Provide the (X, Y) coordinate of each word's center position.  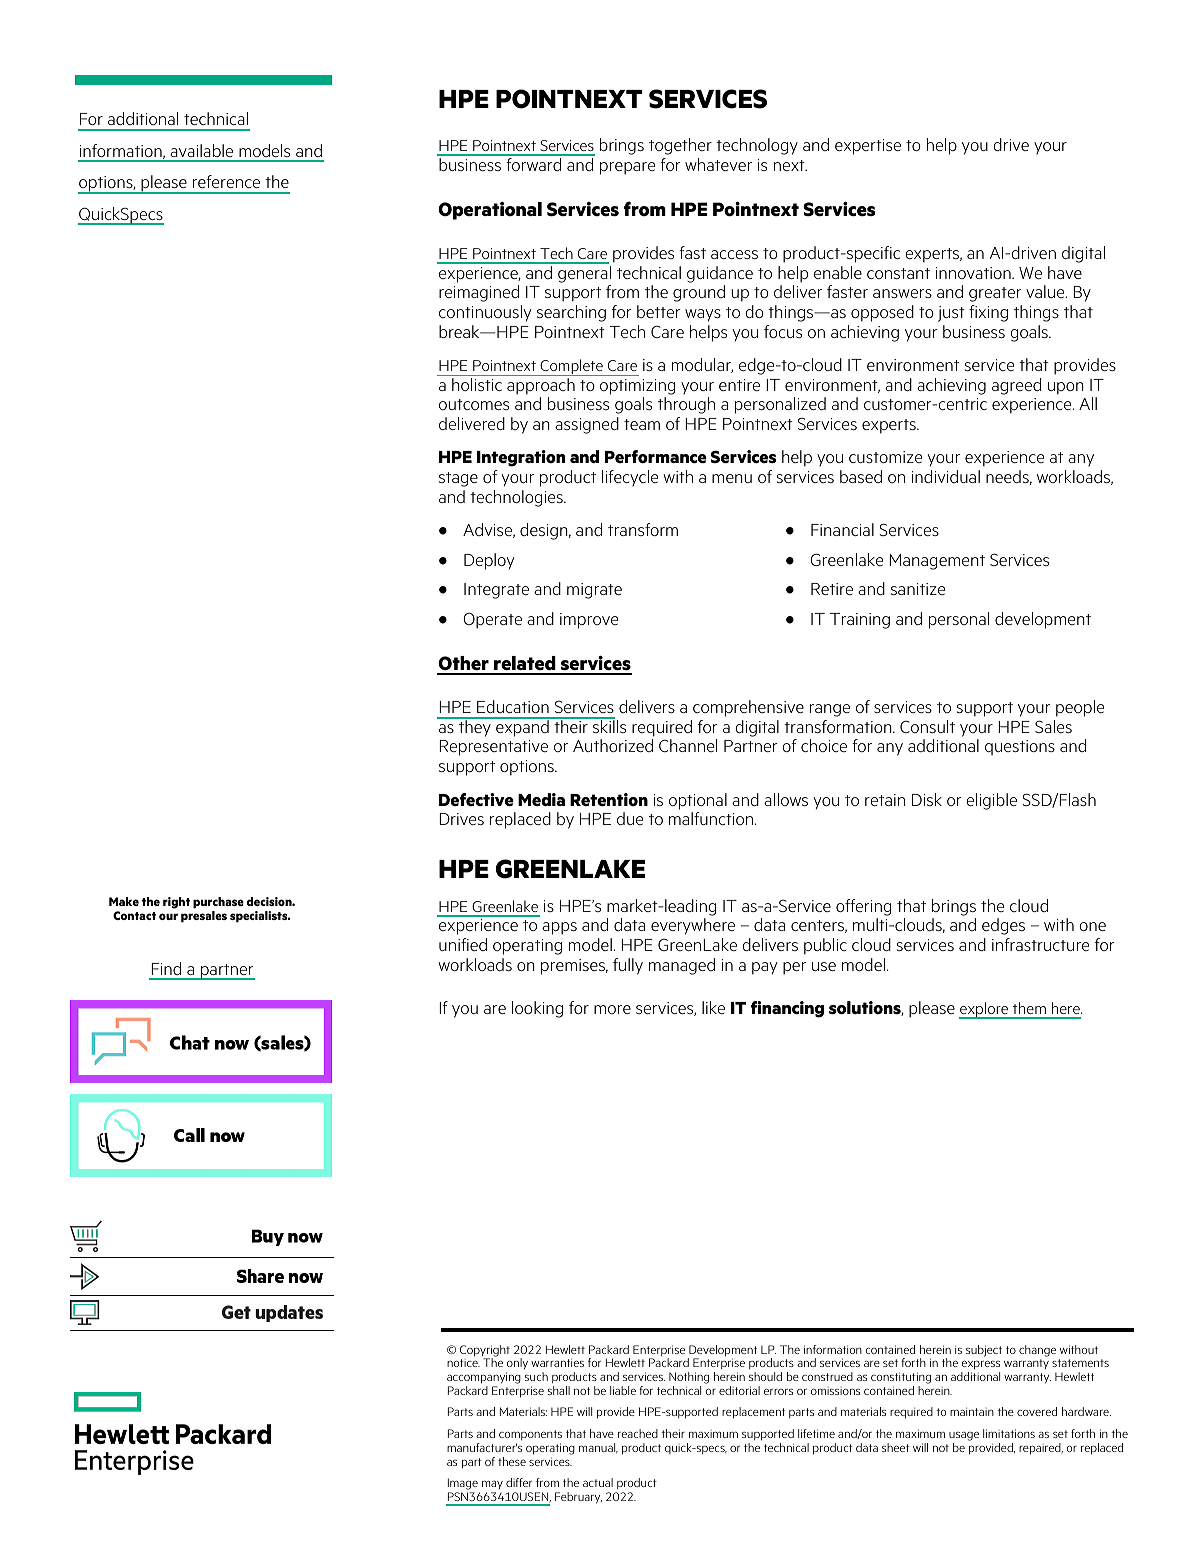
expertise (868, 147)
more (612, 1009)
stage (458, 479)
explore (985, 1010)
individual (946, 476)
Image (464, 1485)
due (630, 818)
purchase (218, 902)
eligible (991, 801)
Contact (134, 915)
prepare (627, 168)
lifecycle (630, 478)
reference (226, 181)
